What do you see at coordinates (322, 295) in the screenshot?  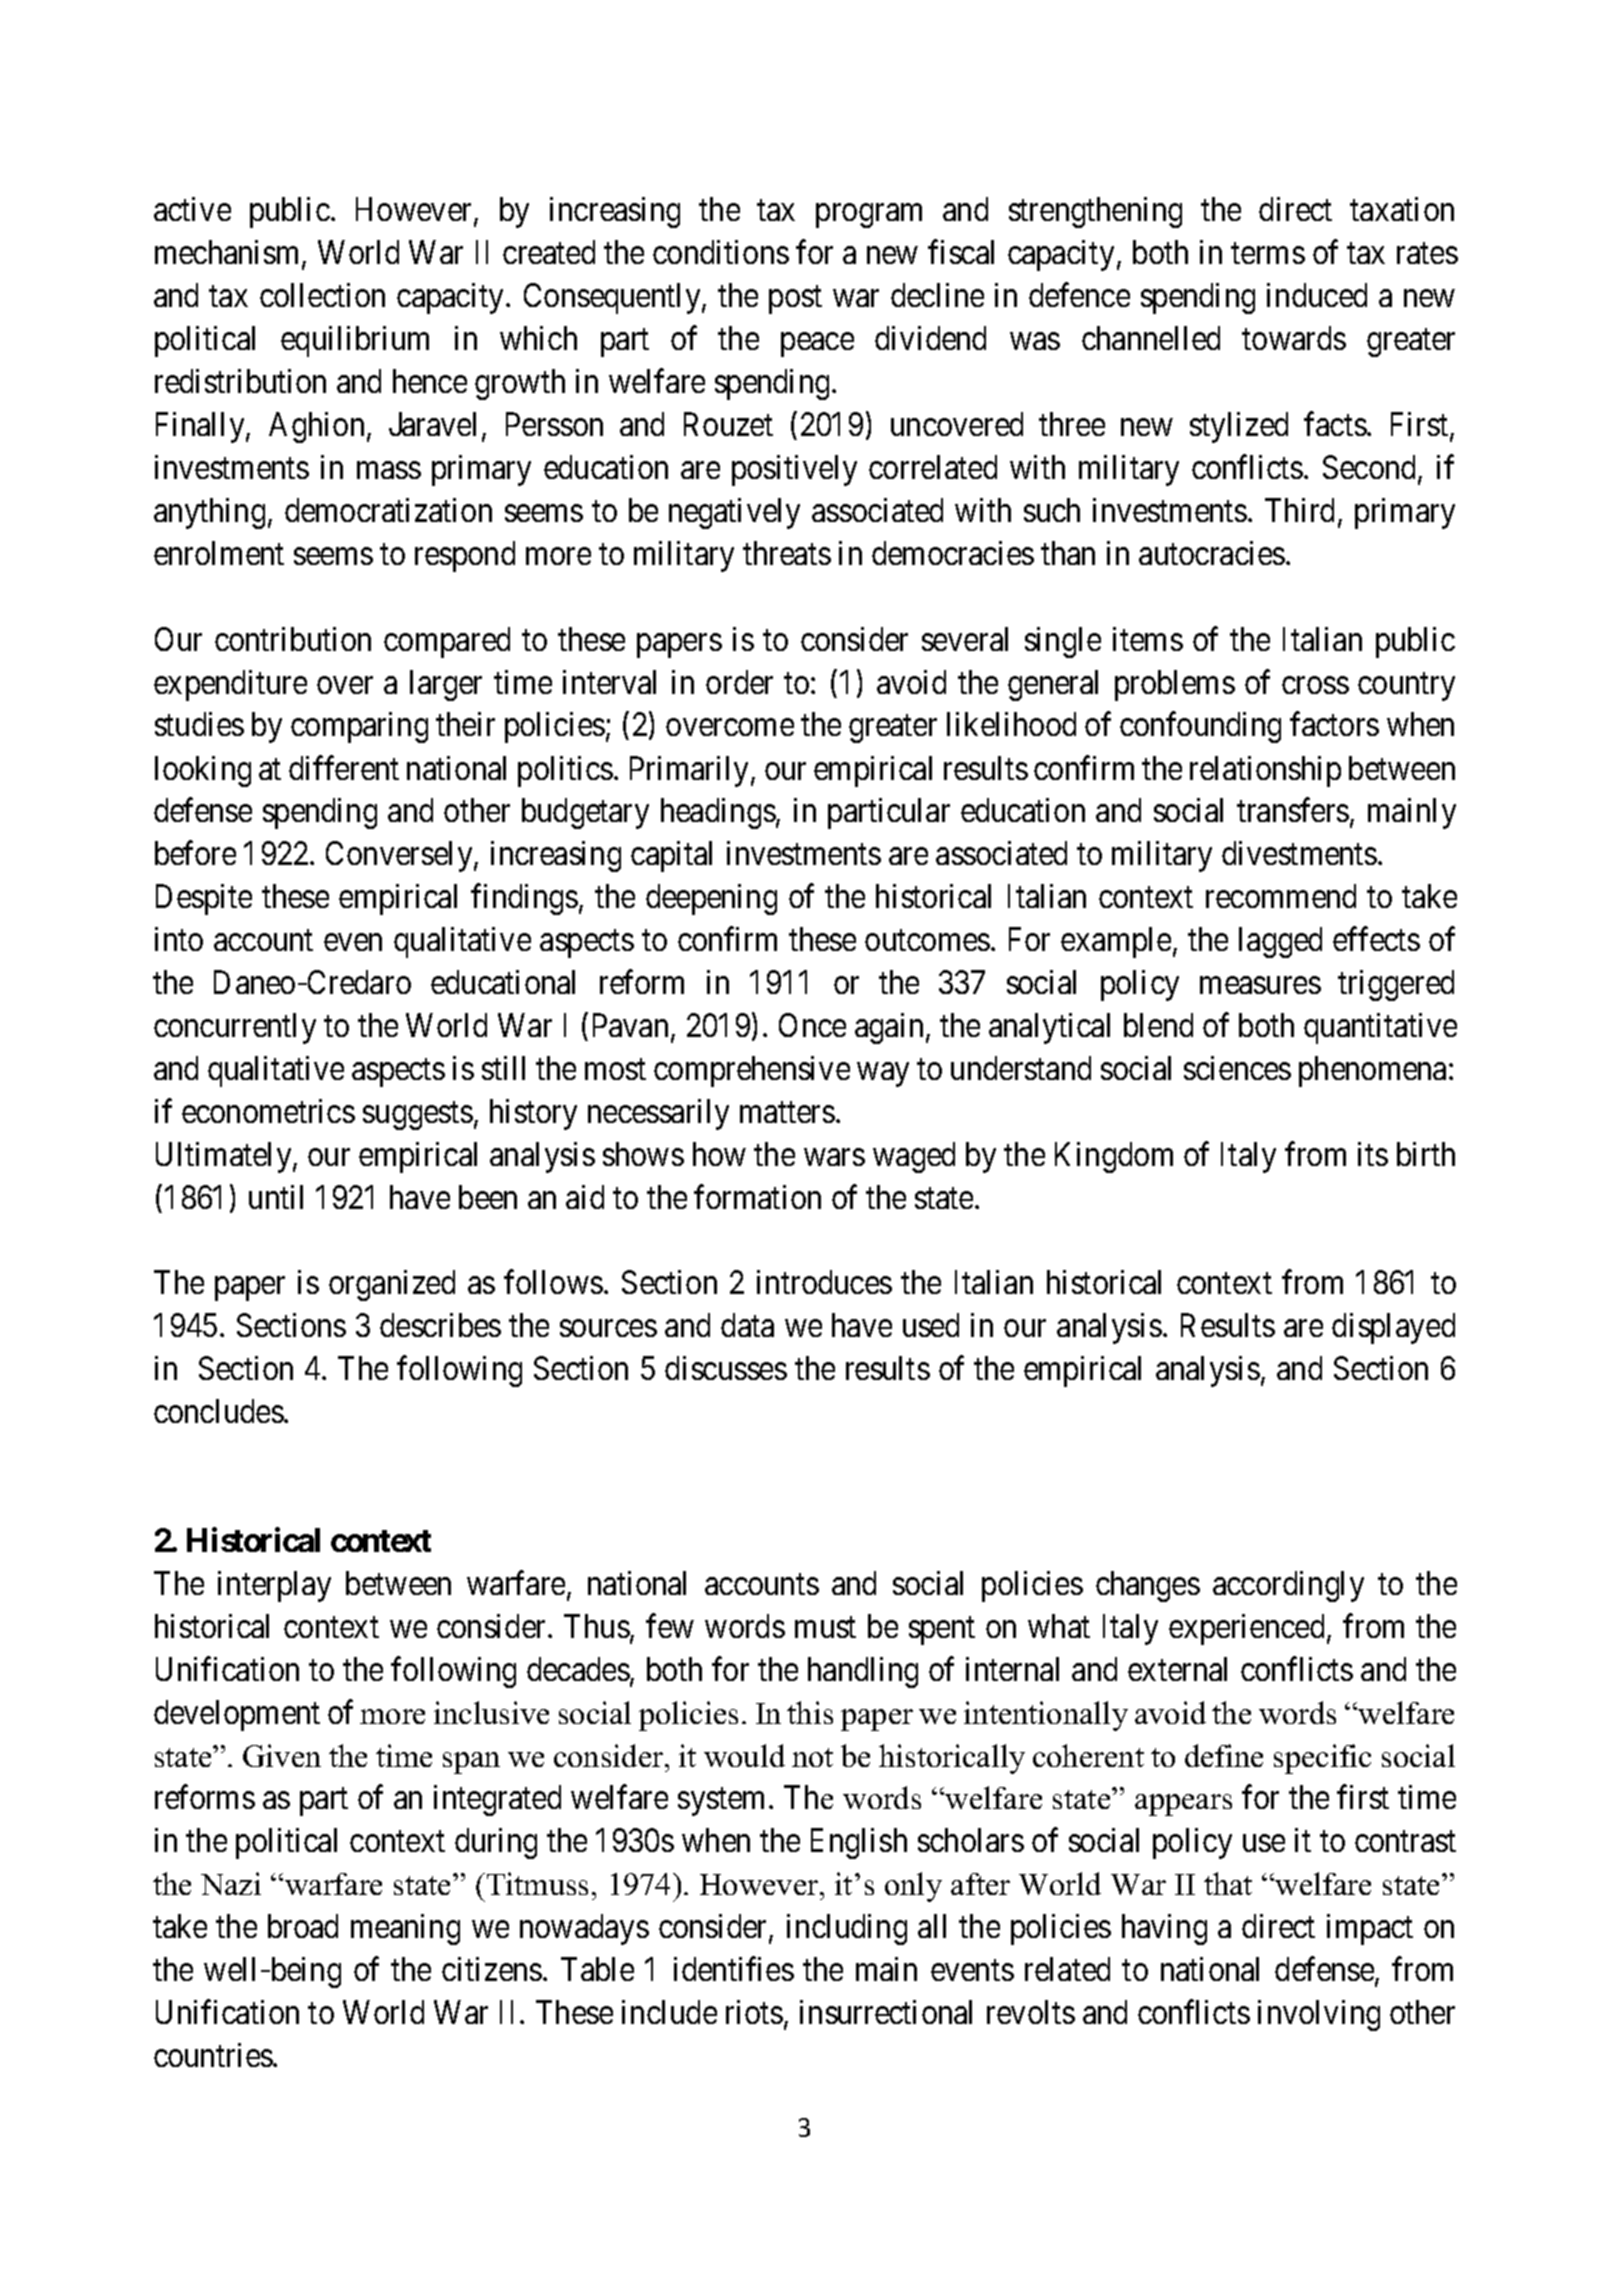 I see `collection` at bounding box center [322, 295].
